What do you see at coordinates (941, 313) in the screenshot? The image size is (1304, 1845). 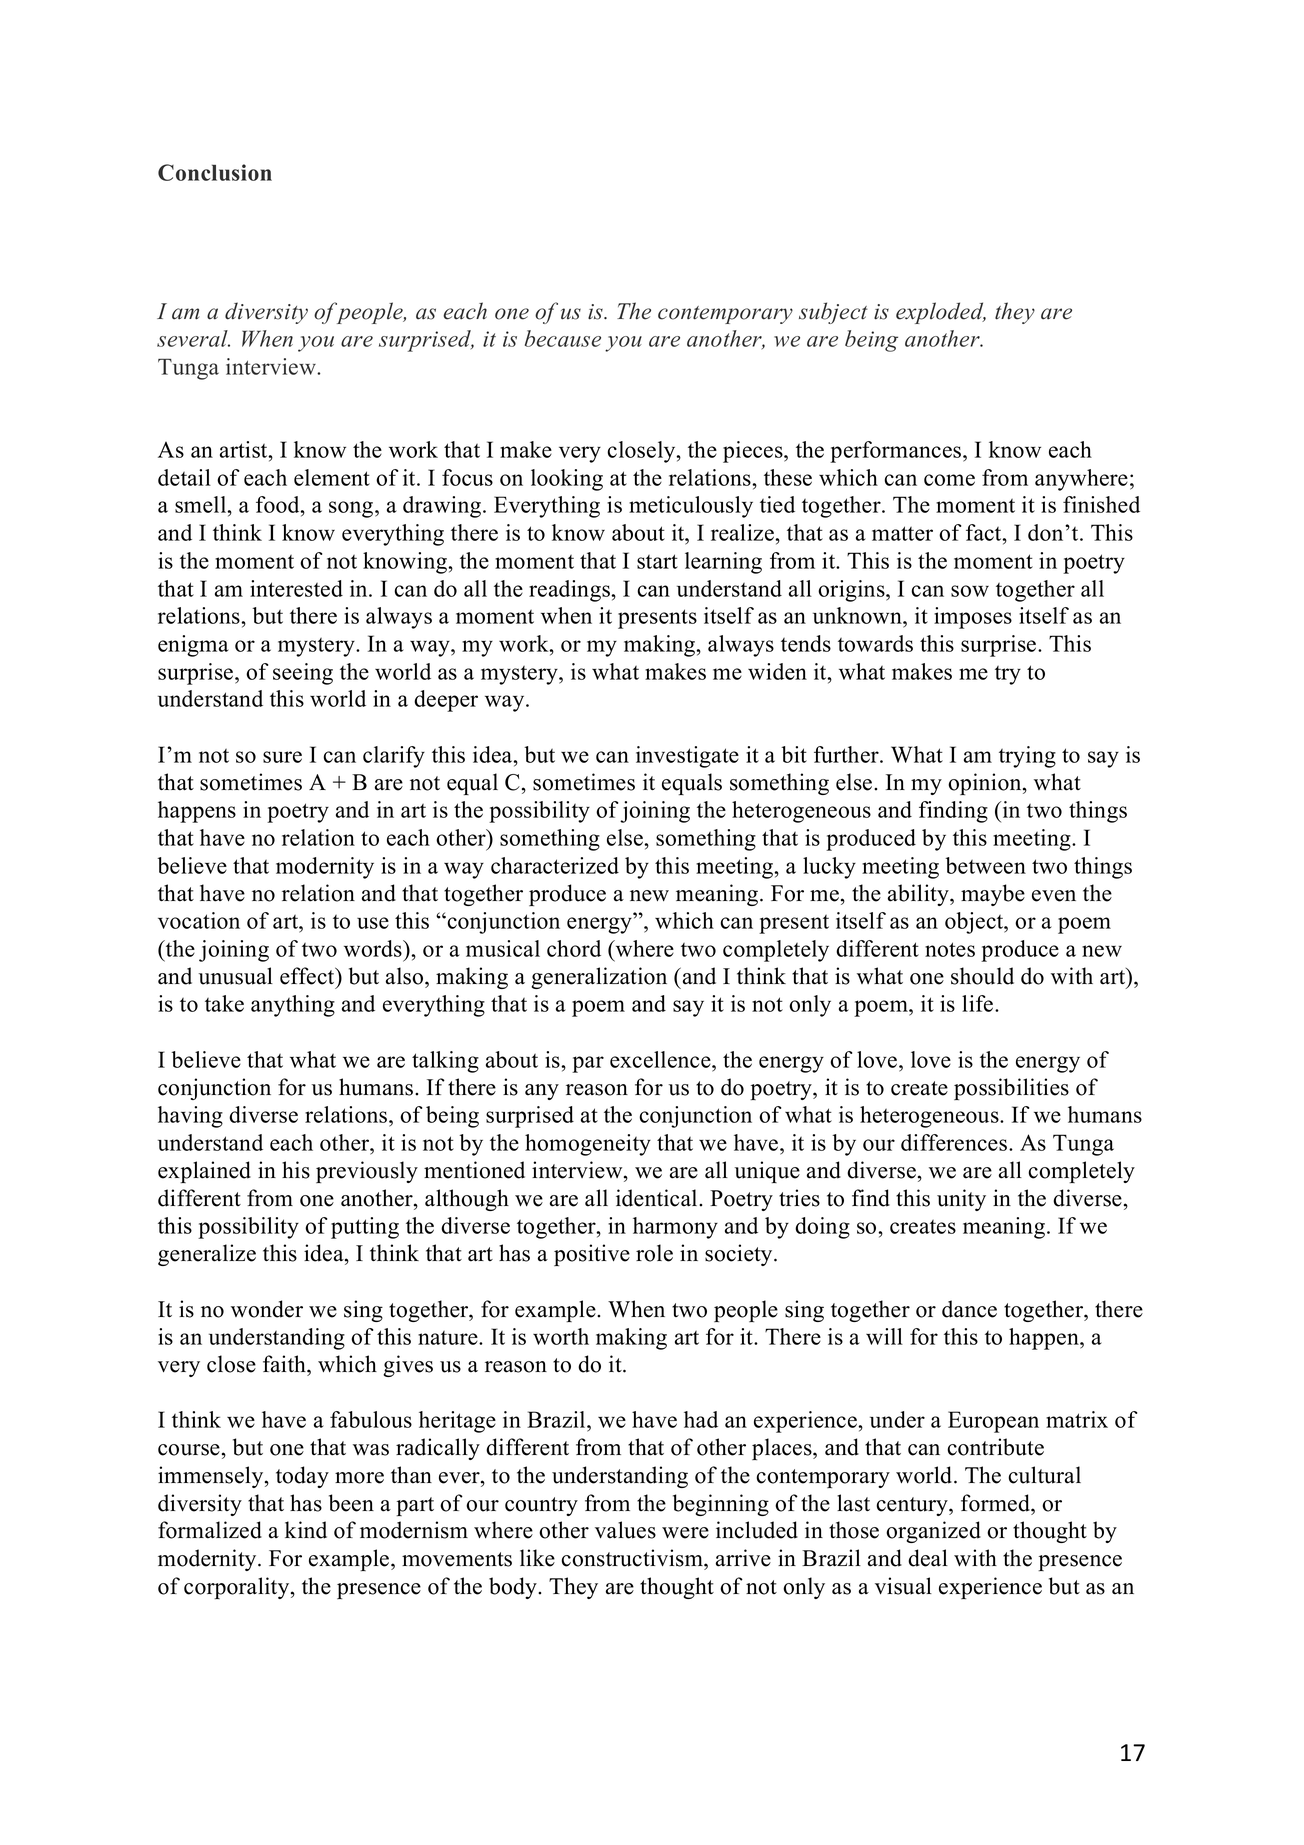 I see `exploded` at bounding box center [941, 313].
